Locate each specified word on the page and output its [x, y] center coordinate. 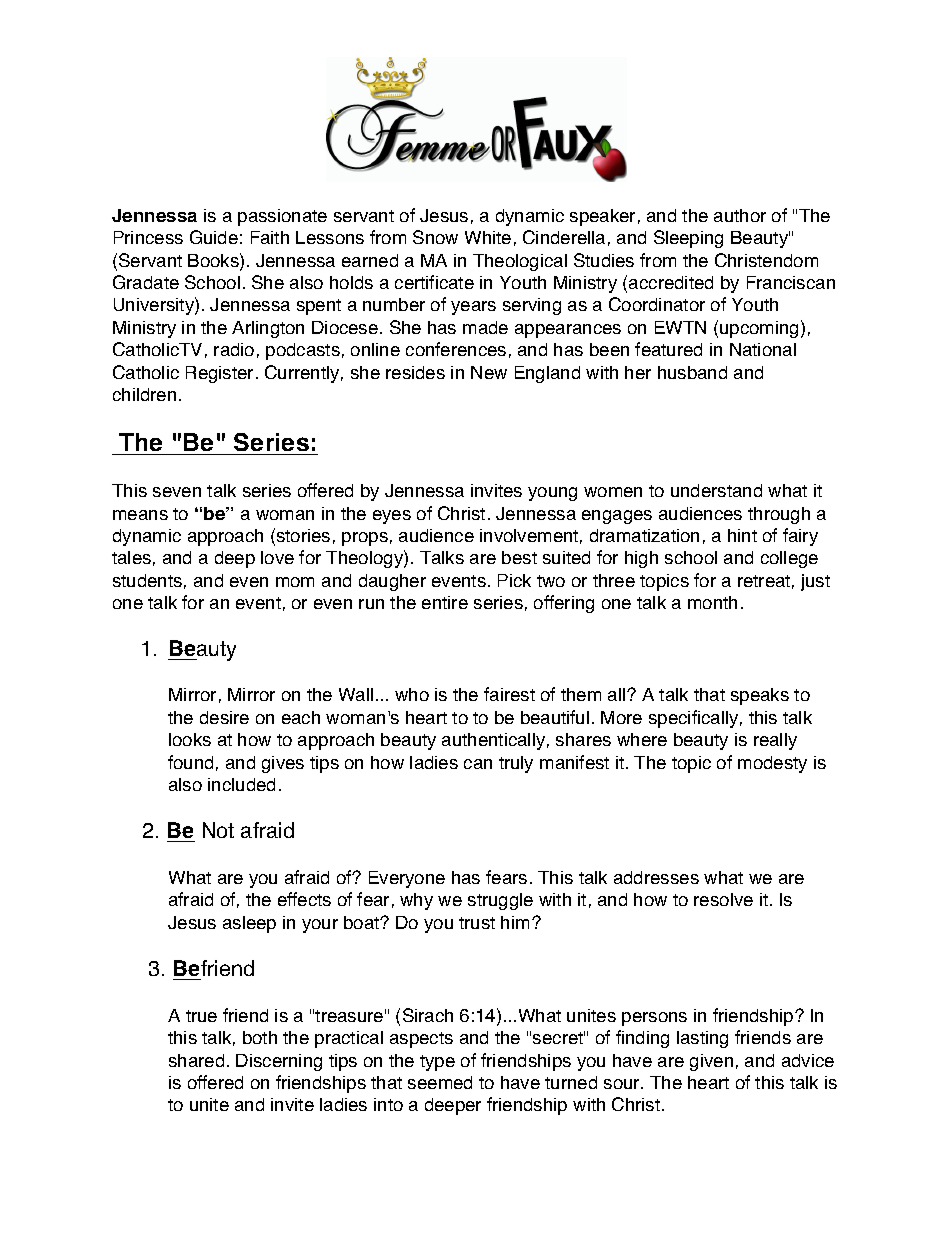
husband [692, 372]
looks [190, 739]
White [488, 237]
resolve [723, 899]
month [712, 602]
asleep [249, 924]
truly [516, 764]
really [775, 741]
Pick [514, 580]
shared [196, 1060]
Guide [214, 237]
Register [219, 374]
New [489, 372]
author [740, 215]
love [277, 557]
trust [477, 923]
